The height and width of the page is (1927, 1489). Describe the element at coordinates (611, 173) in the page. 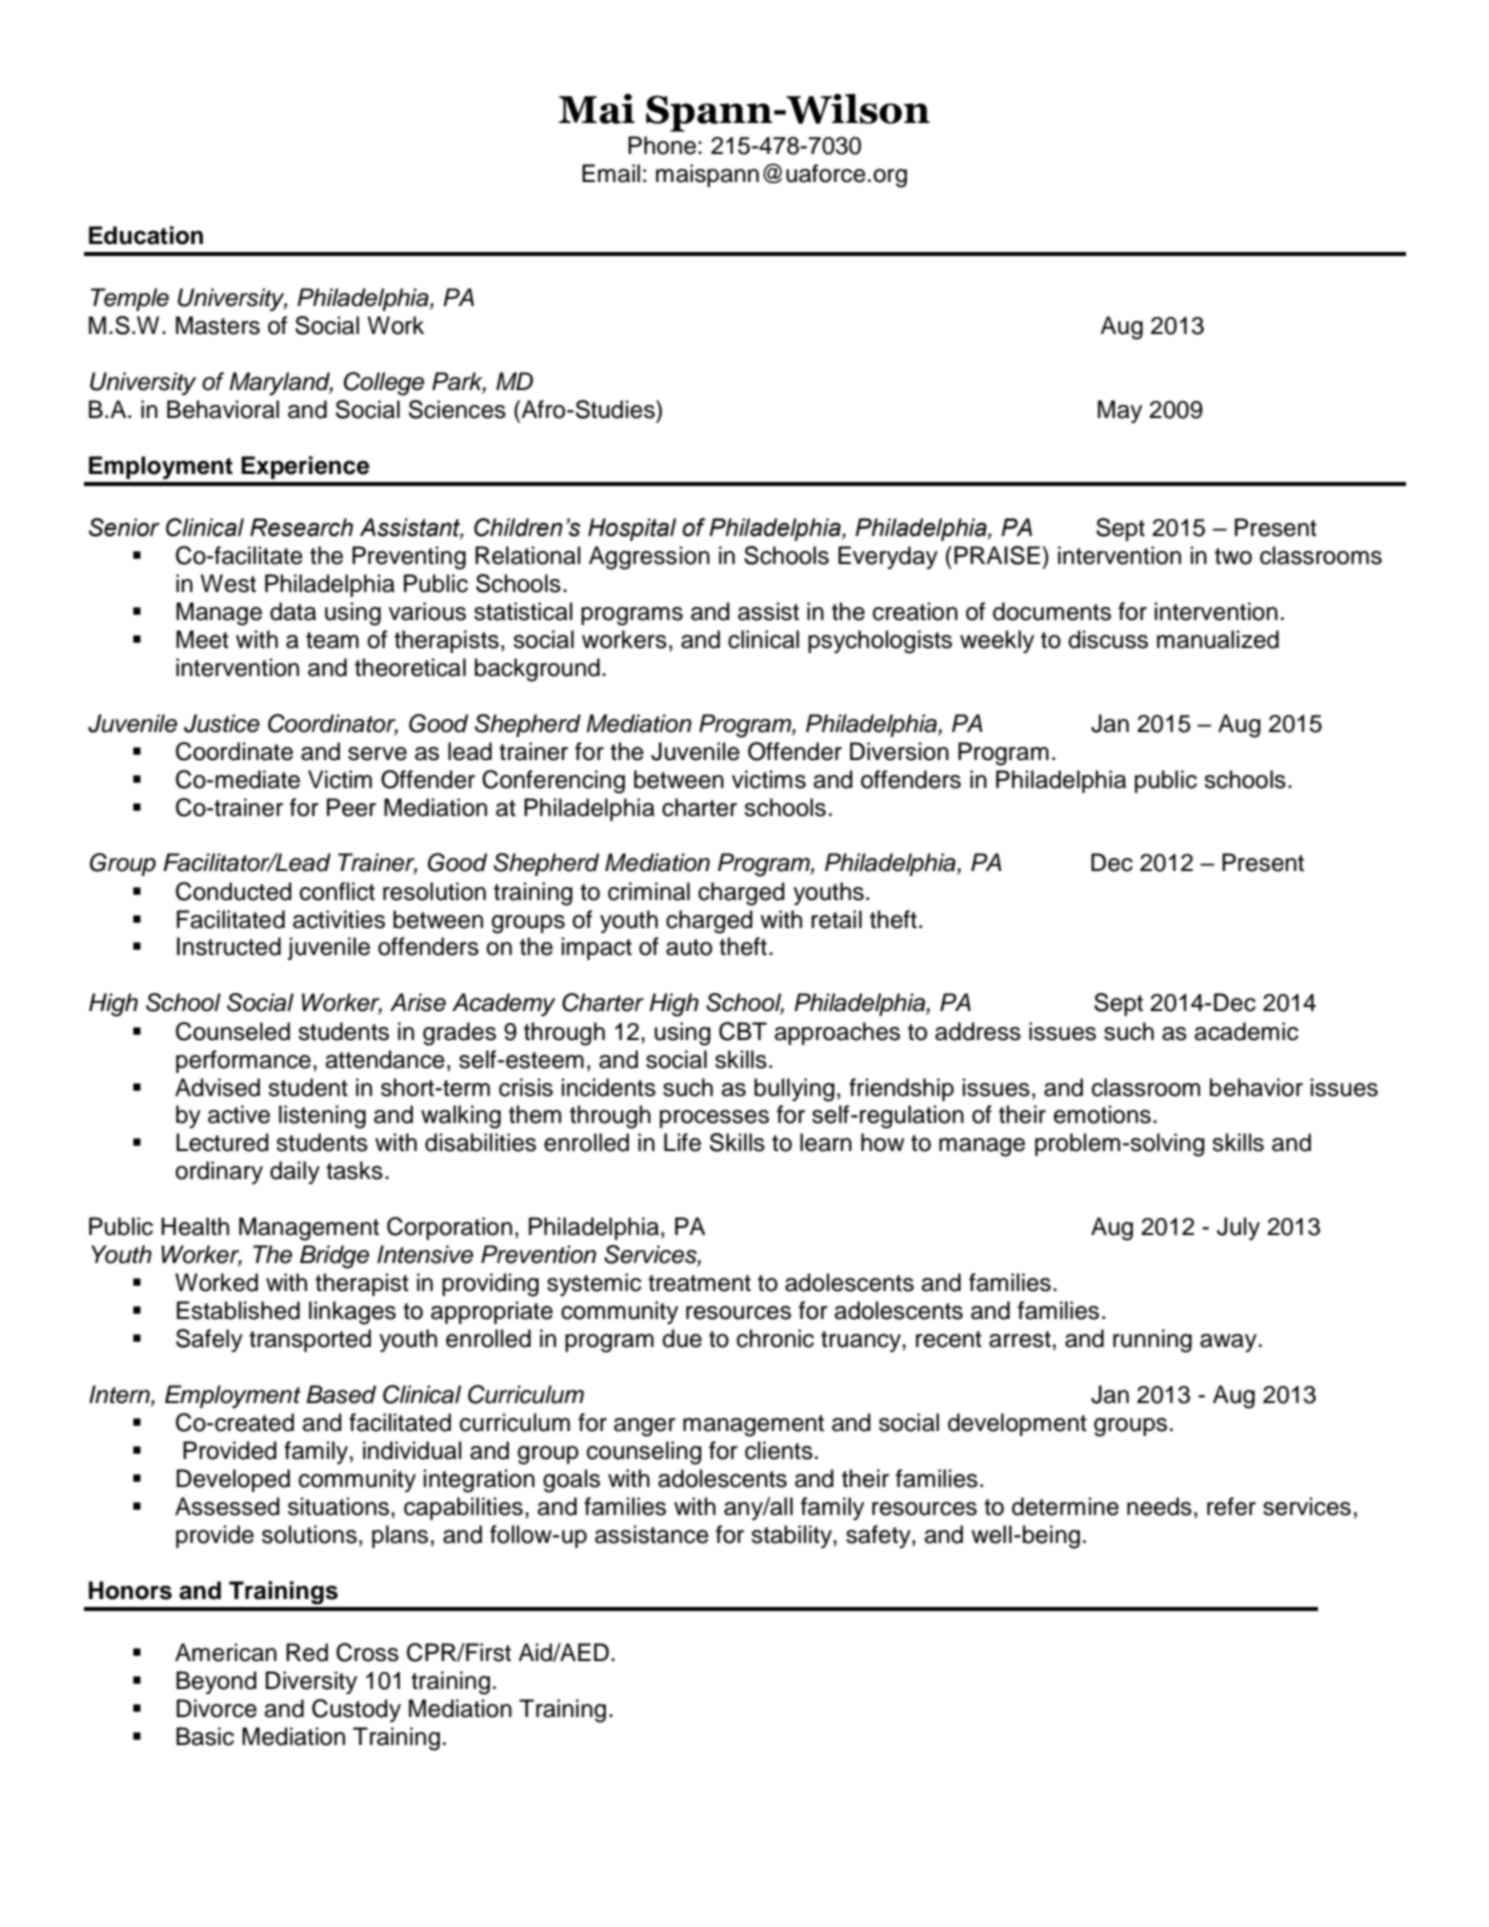

I see `Email` at that location.
